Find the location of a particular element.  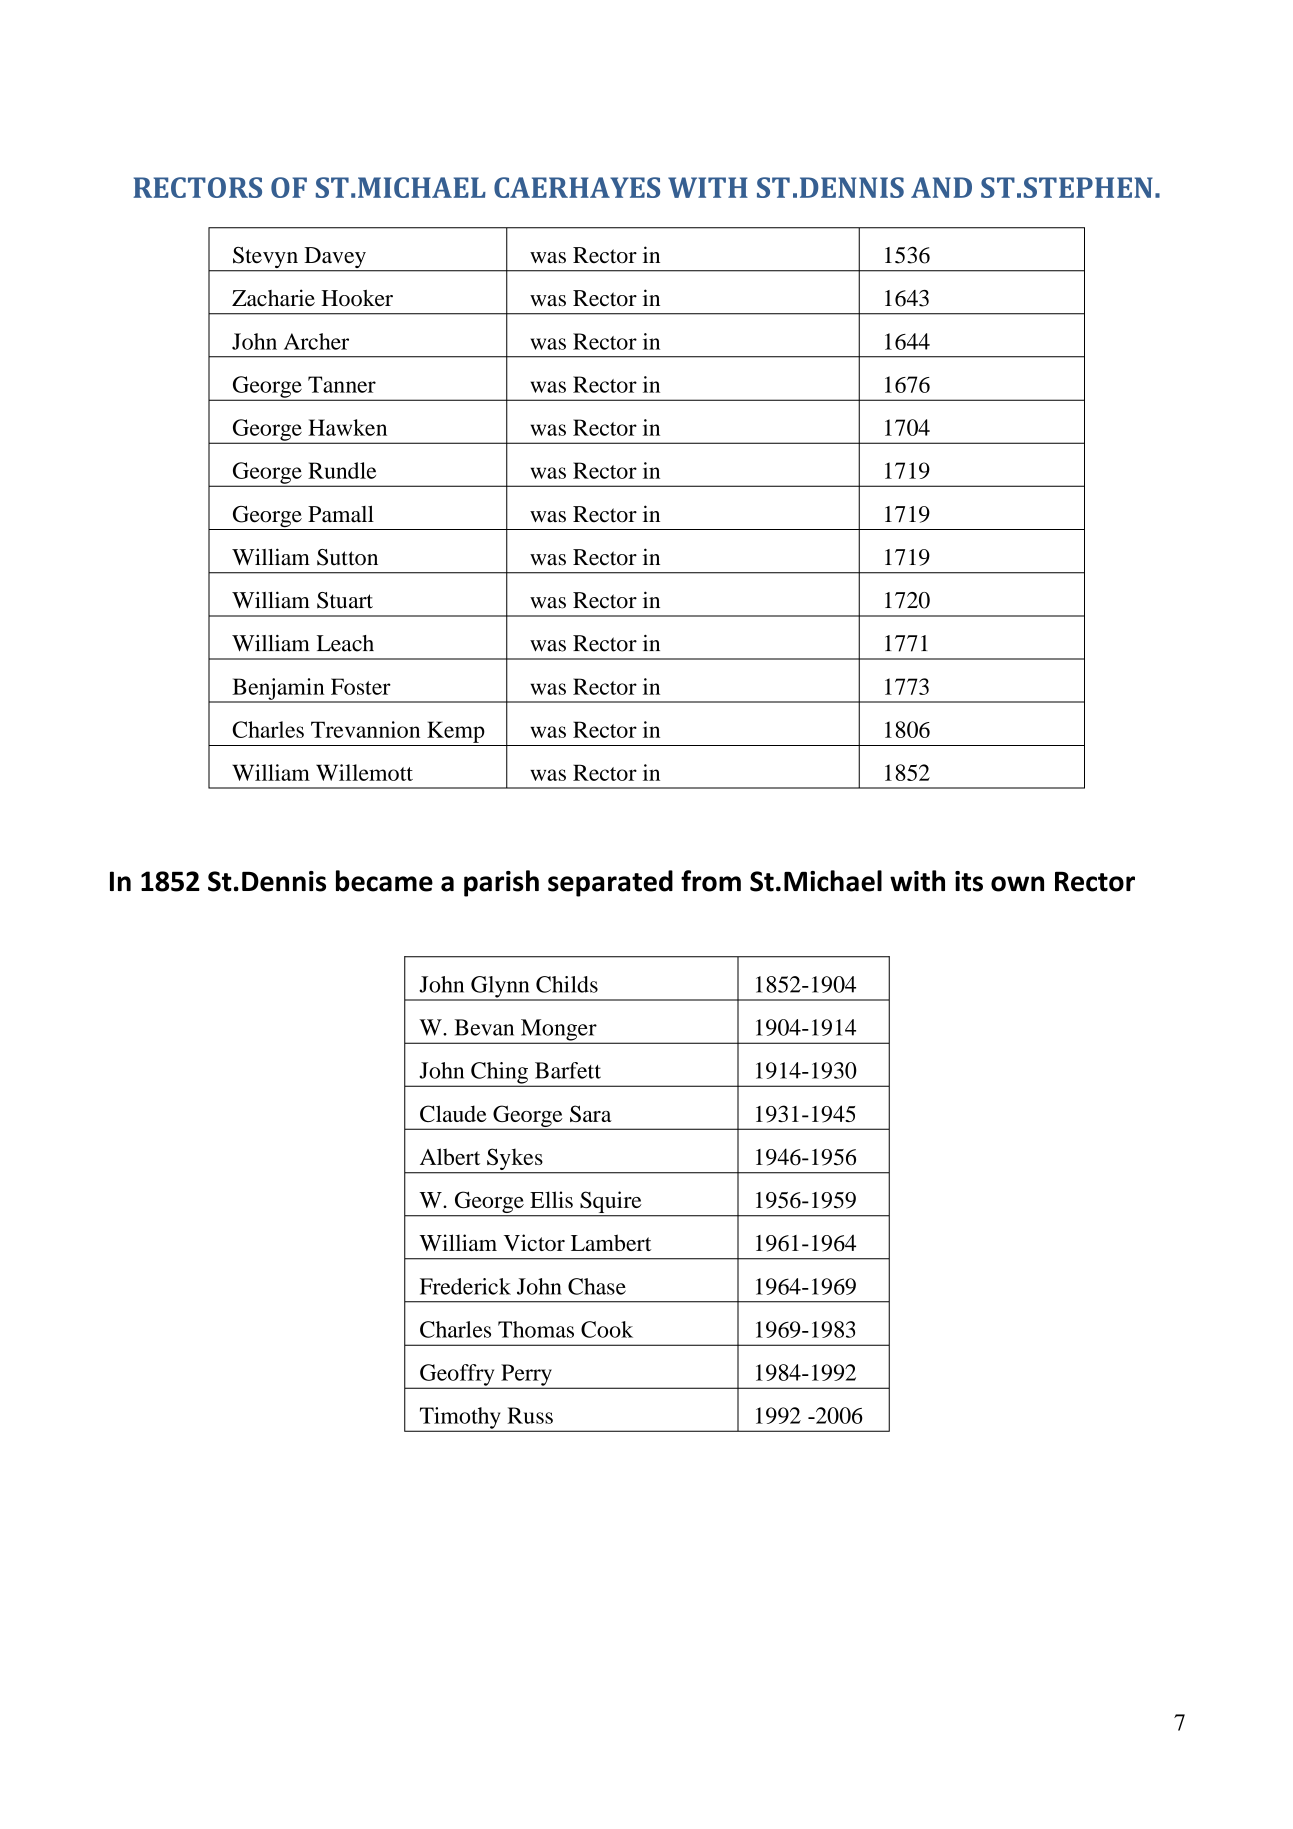

its is located at coordinates (969, 881).
